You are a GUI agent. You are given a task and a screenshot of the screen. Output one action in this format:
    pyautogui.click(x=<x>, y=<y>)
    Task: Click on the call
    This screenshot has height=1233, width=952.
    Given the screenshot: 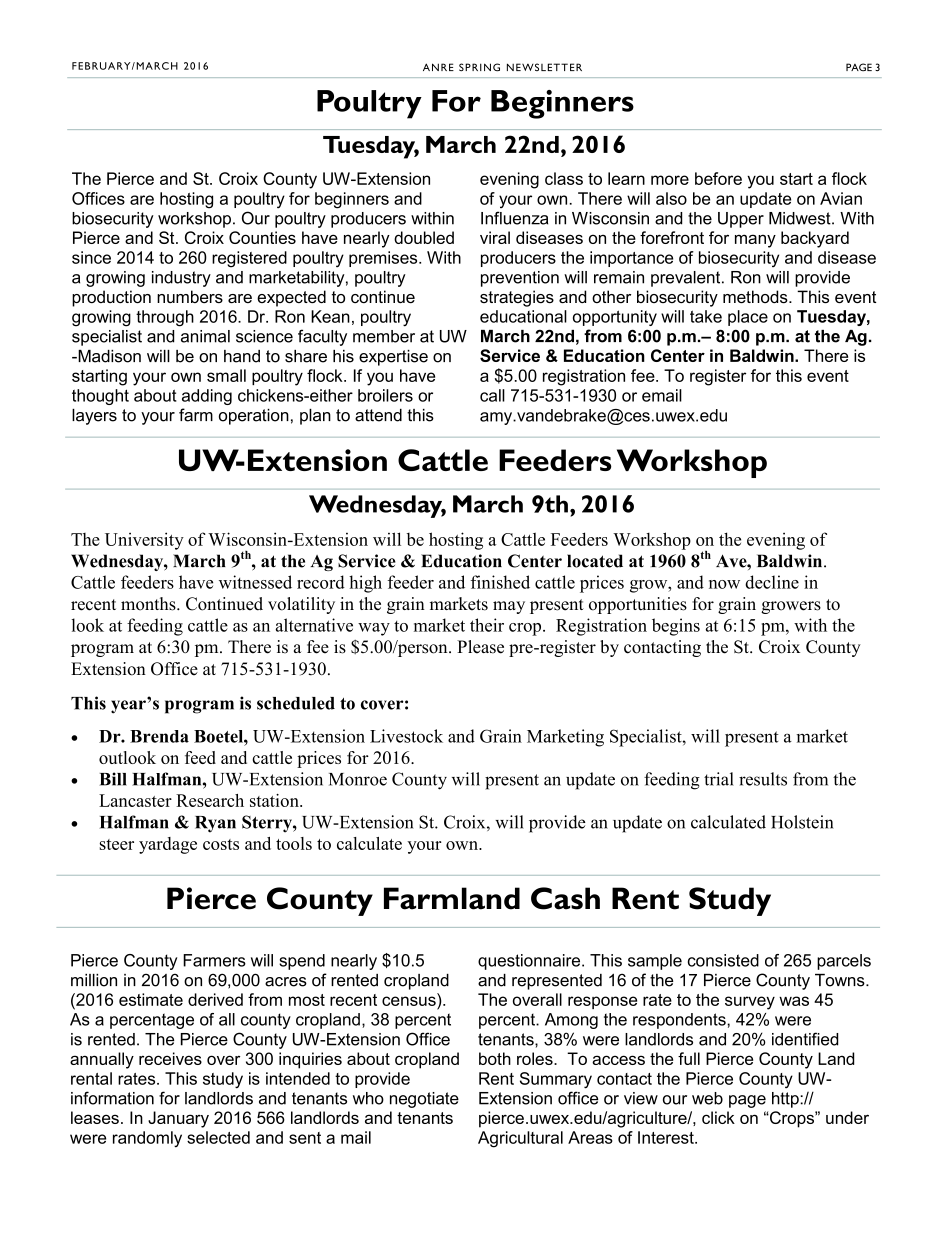 What is the action you would take?
    pyautogui.click(x=492, y=395)
